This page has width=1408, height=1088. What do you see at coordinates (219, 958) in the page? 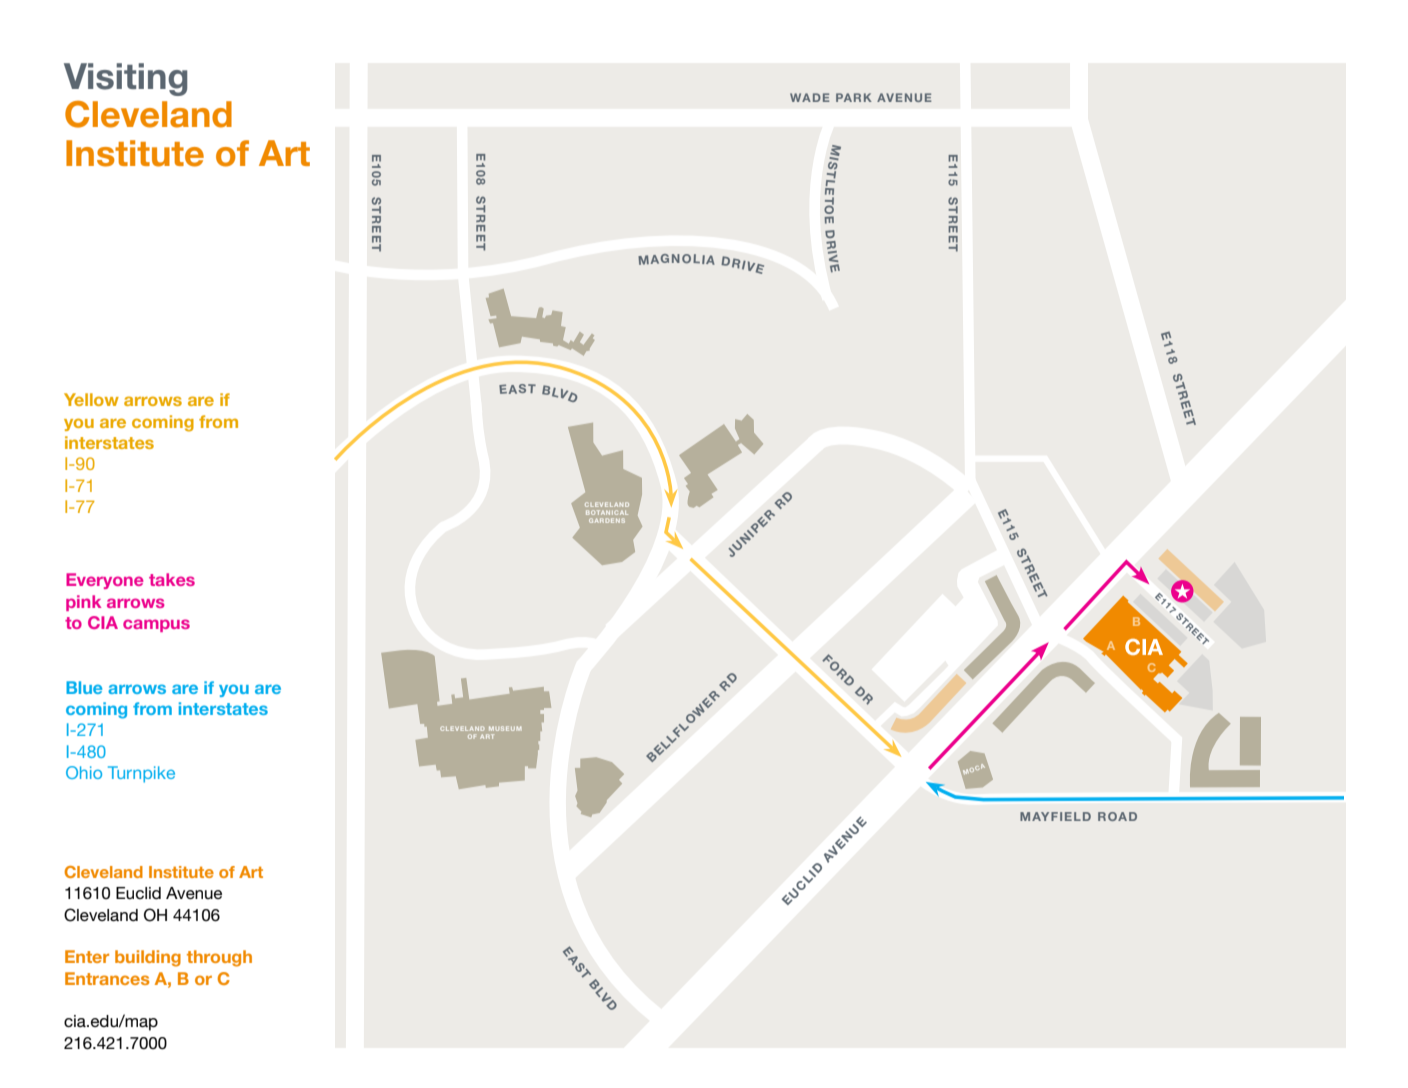
I see `through` at bounding box center [219, 958].
